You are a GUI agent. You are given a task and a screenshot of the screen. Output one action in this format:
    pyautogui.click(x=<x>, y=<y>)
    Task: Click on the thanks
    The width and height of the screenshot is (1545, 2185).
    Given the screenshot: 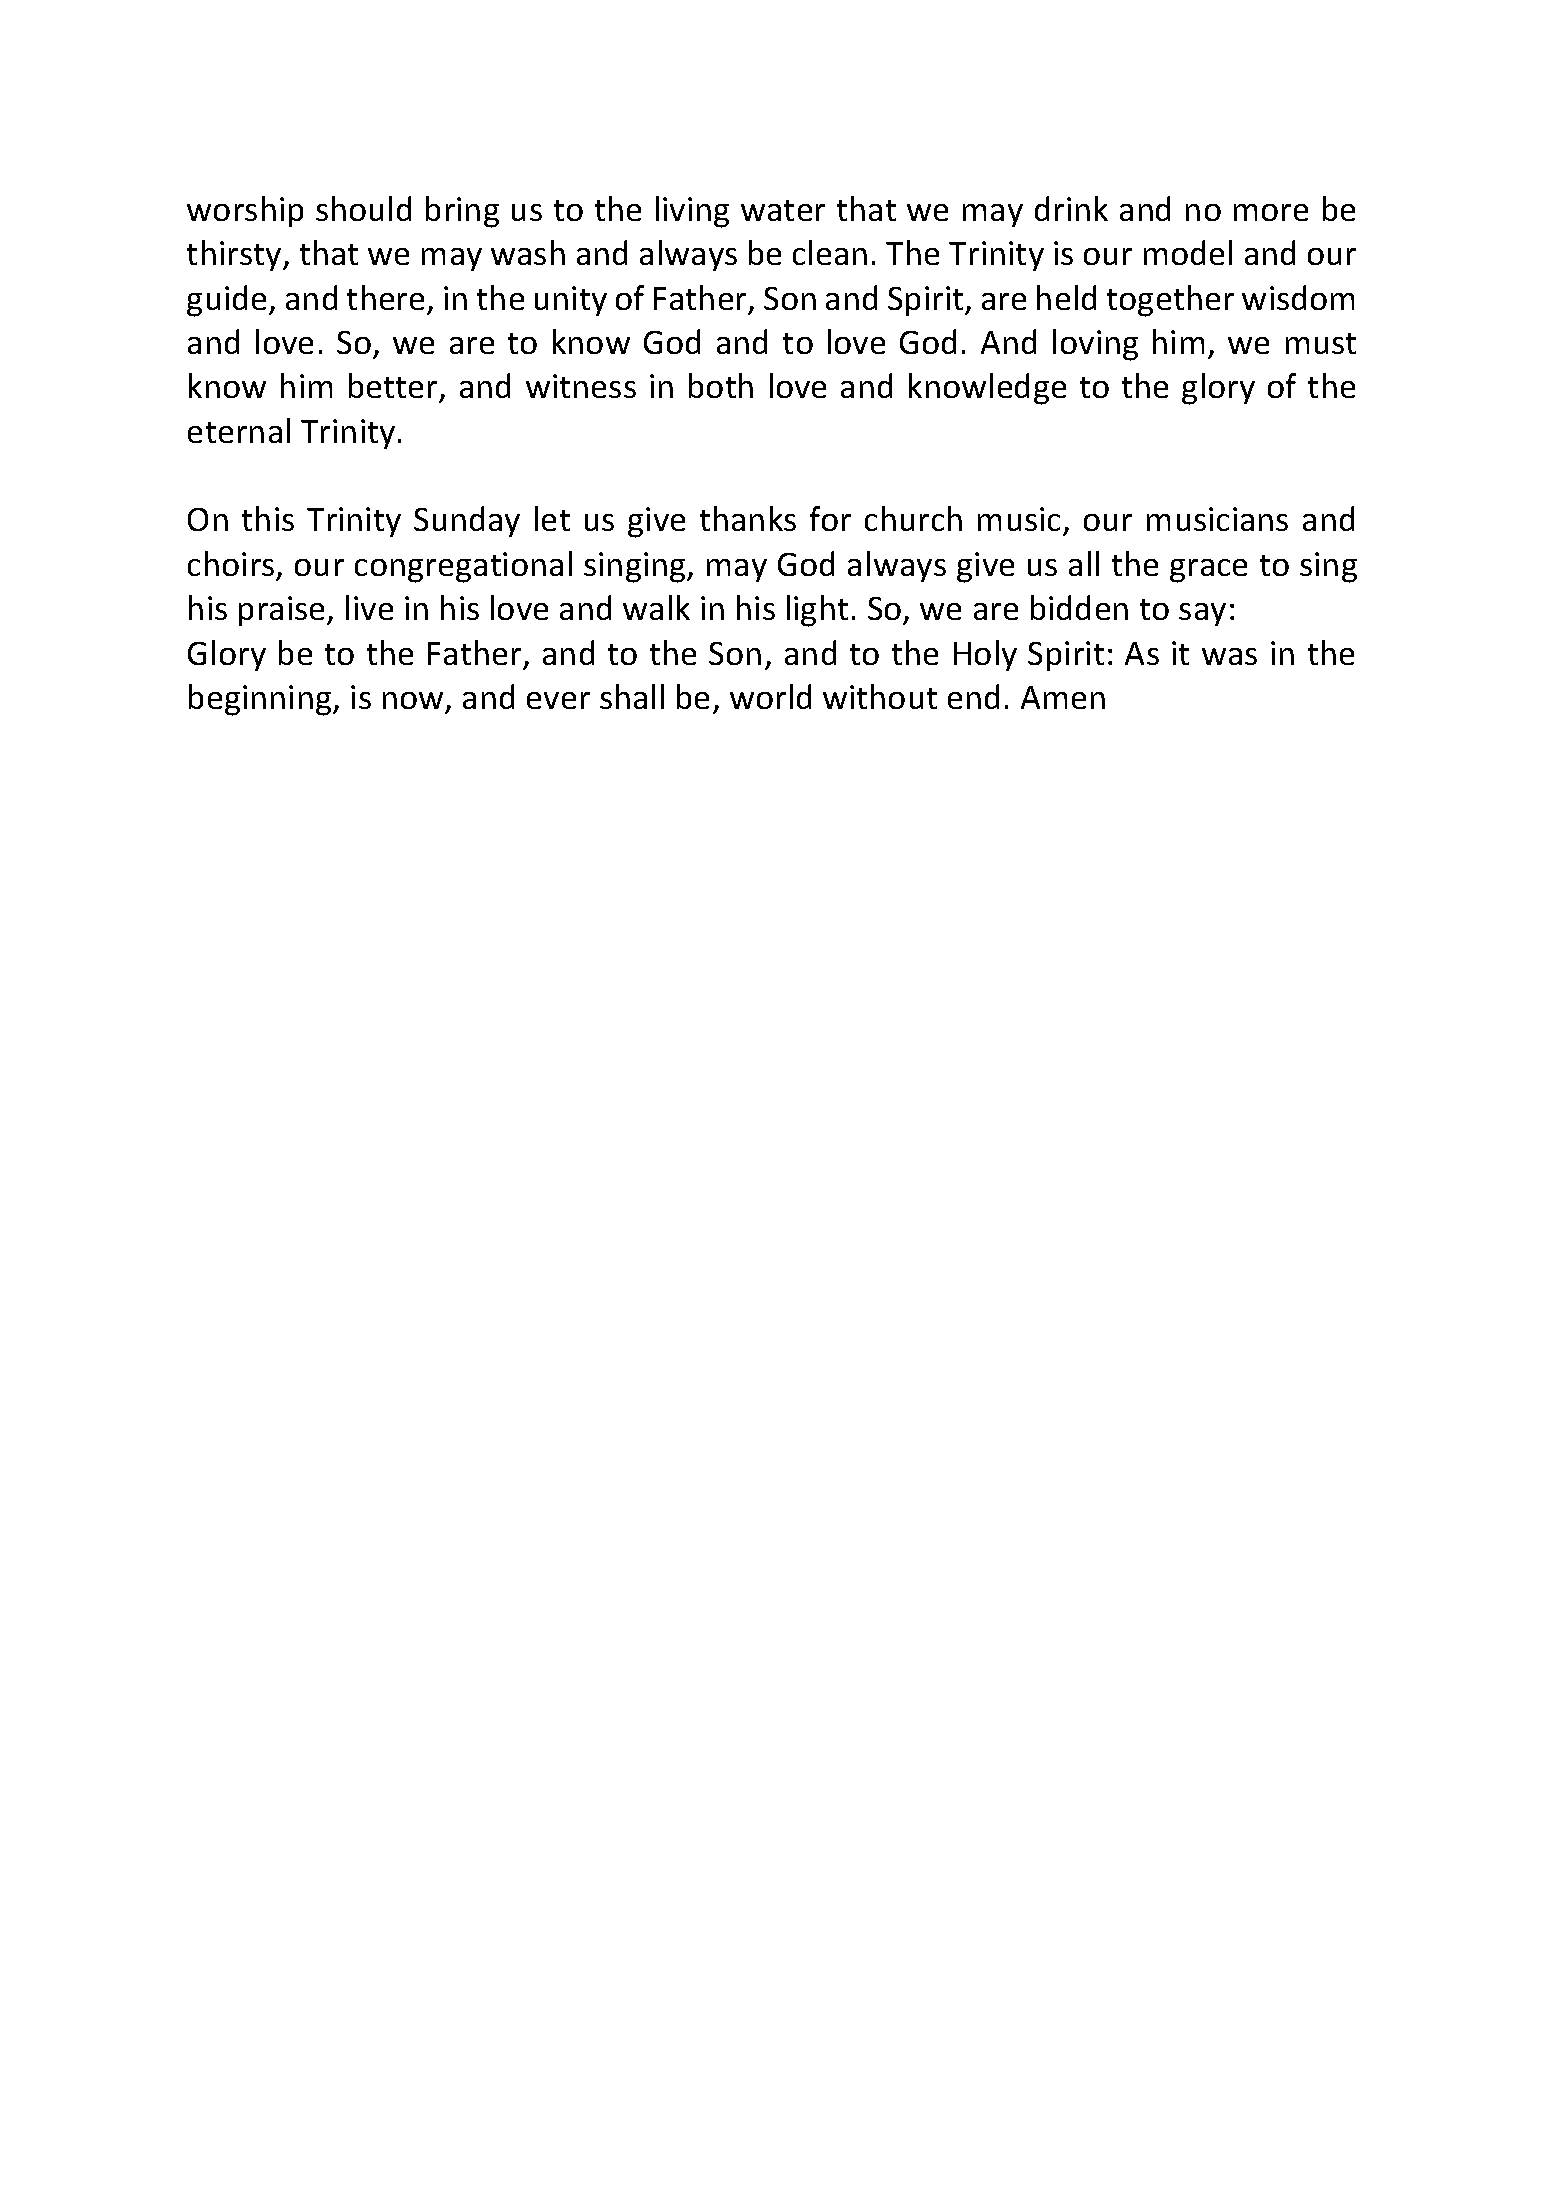 What is the action you would take?
    pyautogui.click(x=748, y=518)
